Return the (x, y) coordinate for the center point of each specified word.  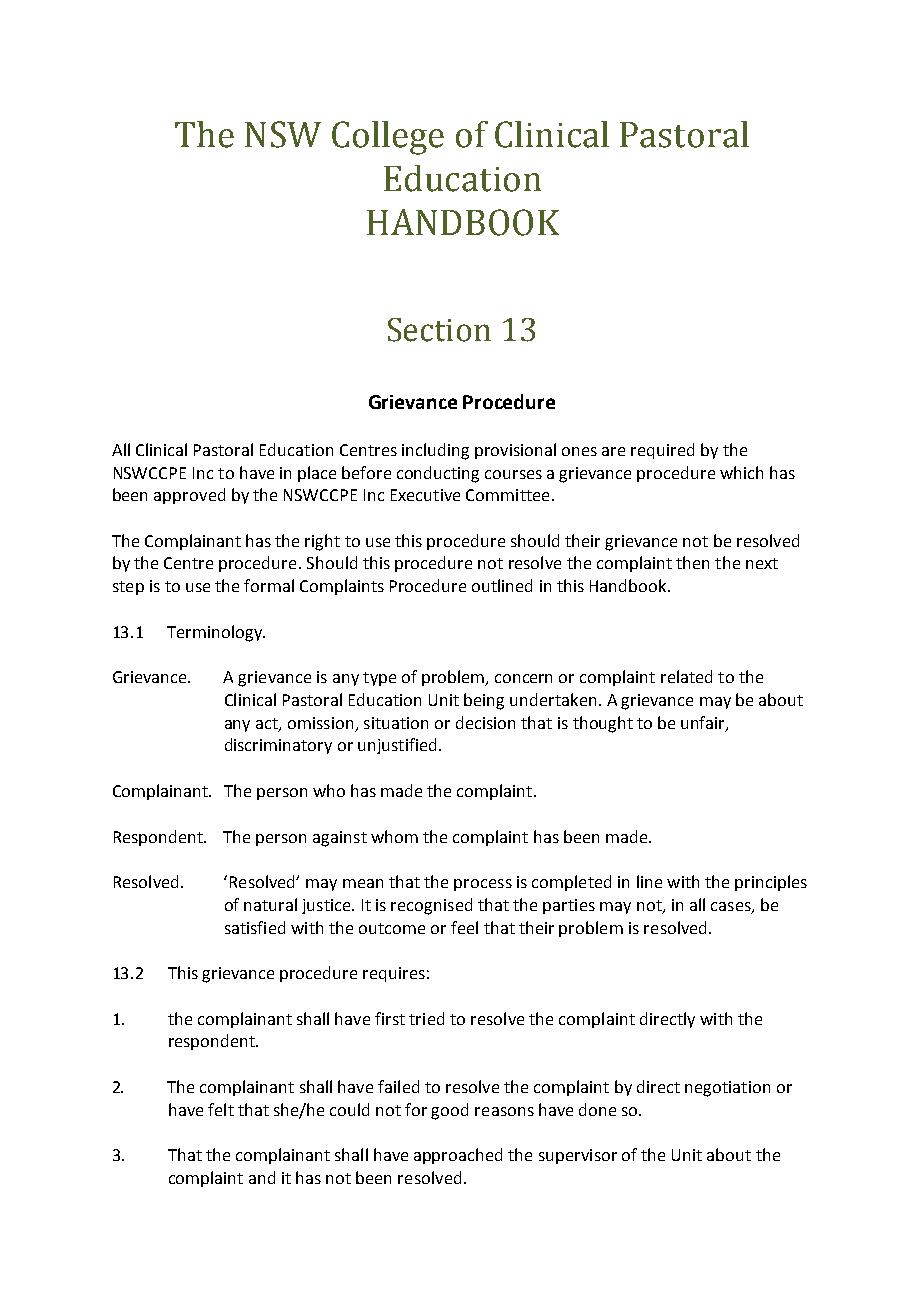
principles (771, 883)
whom (394, 836)
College (388, 138)
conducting (438, 474)
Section (439, 330)
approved (189, 496)
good (449, 1111)
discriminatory (278, 746)
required (662, 451)
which (741, 472)
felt (221, 1109)
